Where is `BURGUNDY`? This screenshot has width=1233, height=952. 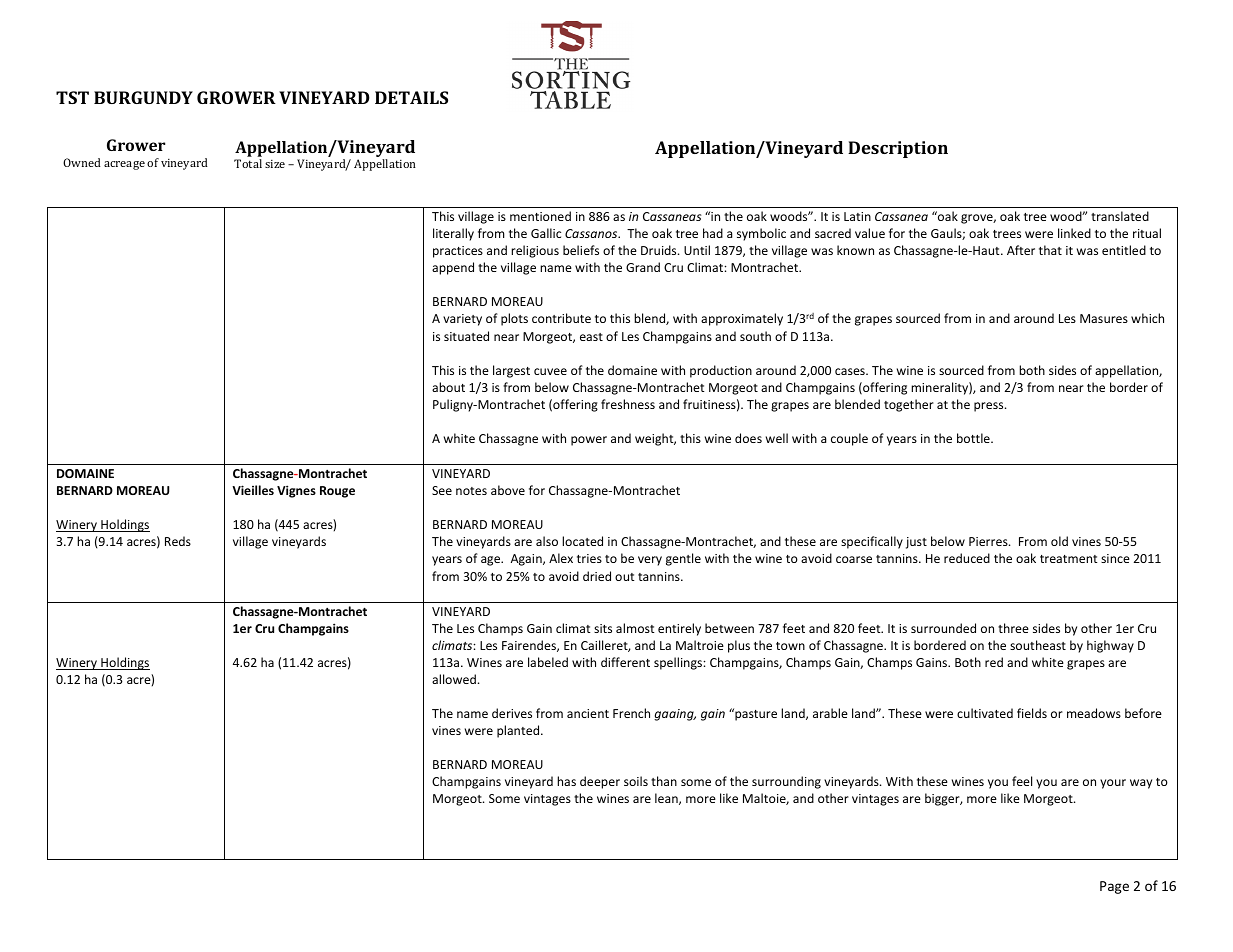
BURGUNDY is located at coordinates (143, 97).
